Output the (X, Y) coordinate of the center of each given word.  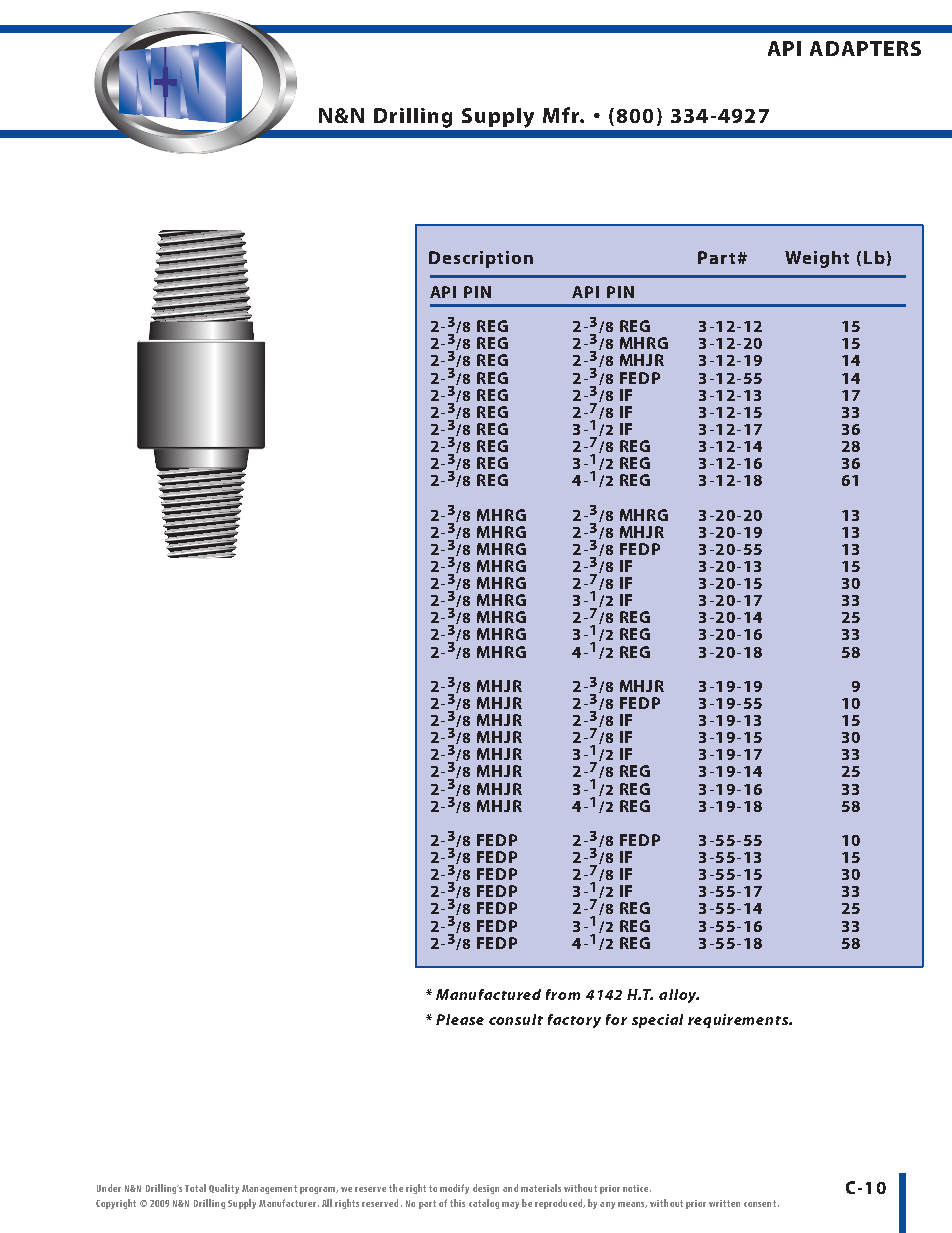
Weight (817, 259)
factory (574, 1021)
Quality (224, 1189)
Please (460, 1019)
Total (195, 1188)
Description (481, 259)
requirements (739, 1021)
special (657, 1021)
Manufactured (488, 994)
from (563, 994)
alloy (679, 996)
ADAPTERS (865, 48)
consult (516, 1019)
